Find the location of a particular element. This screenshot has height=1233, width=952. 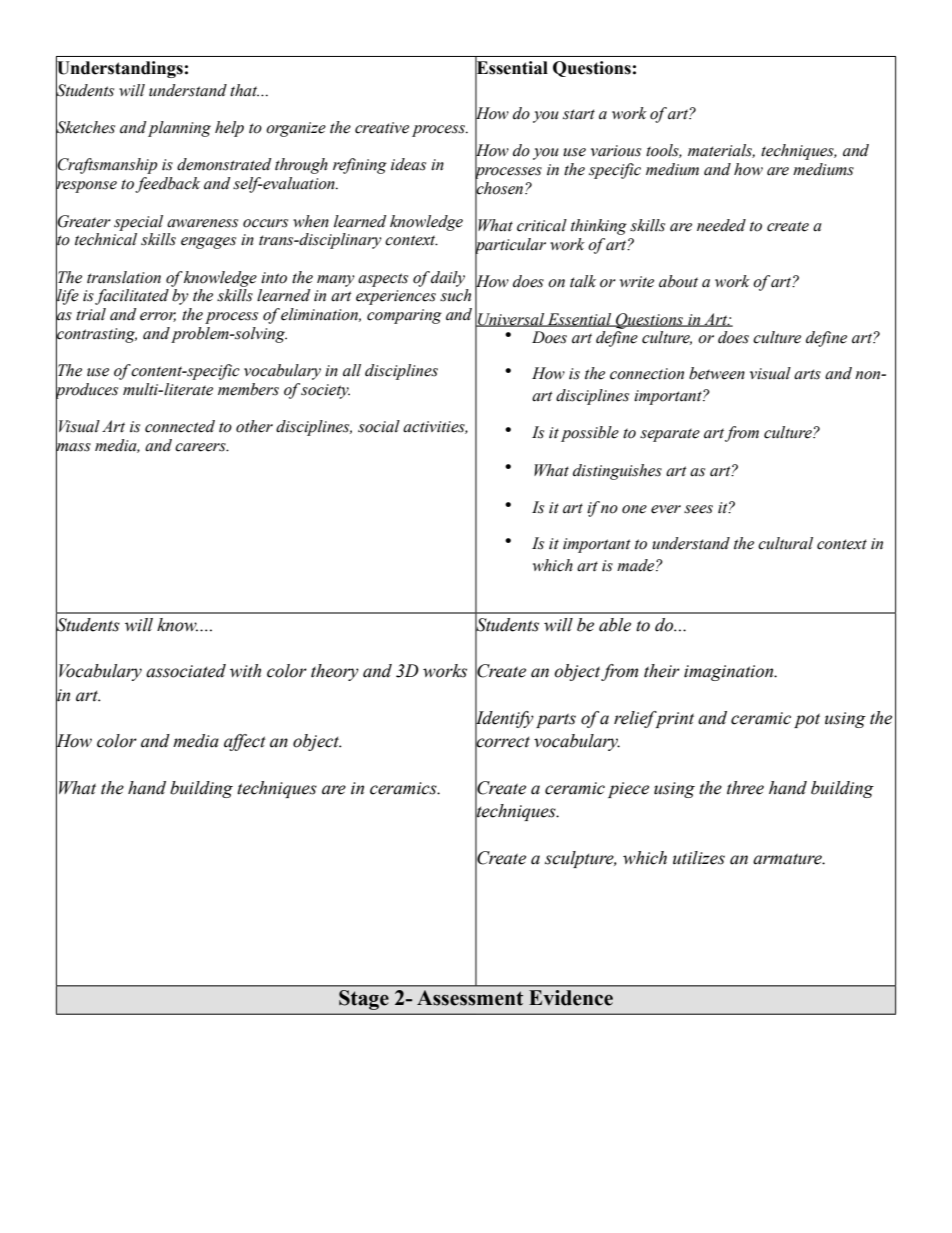

connected is located at coordinates (180, 426).
